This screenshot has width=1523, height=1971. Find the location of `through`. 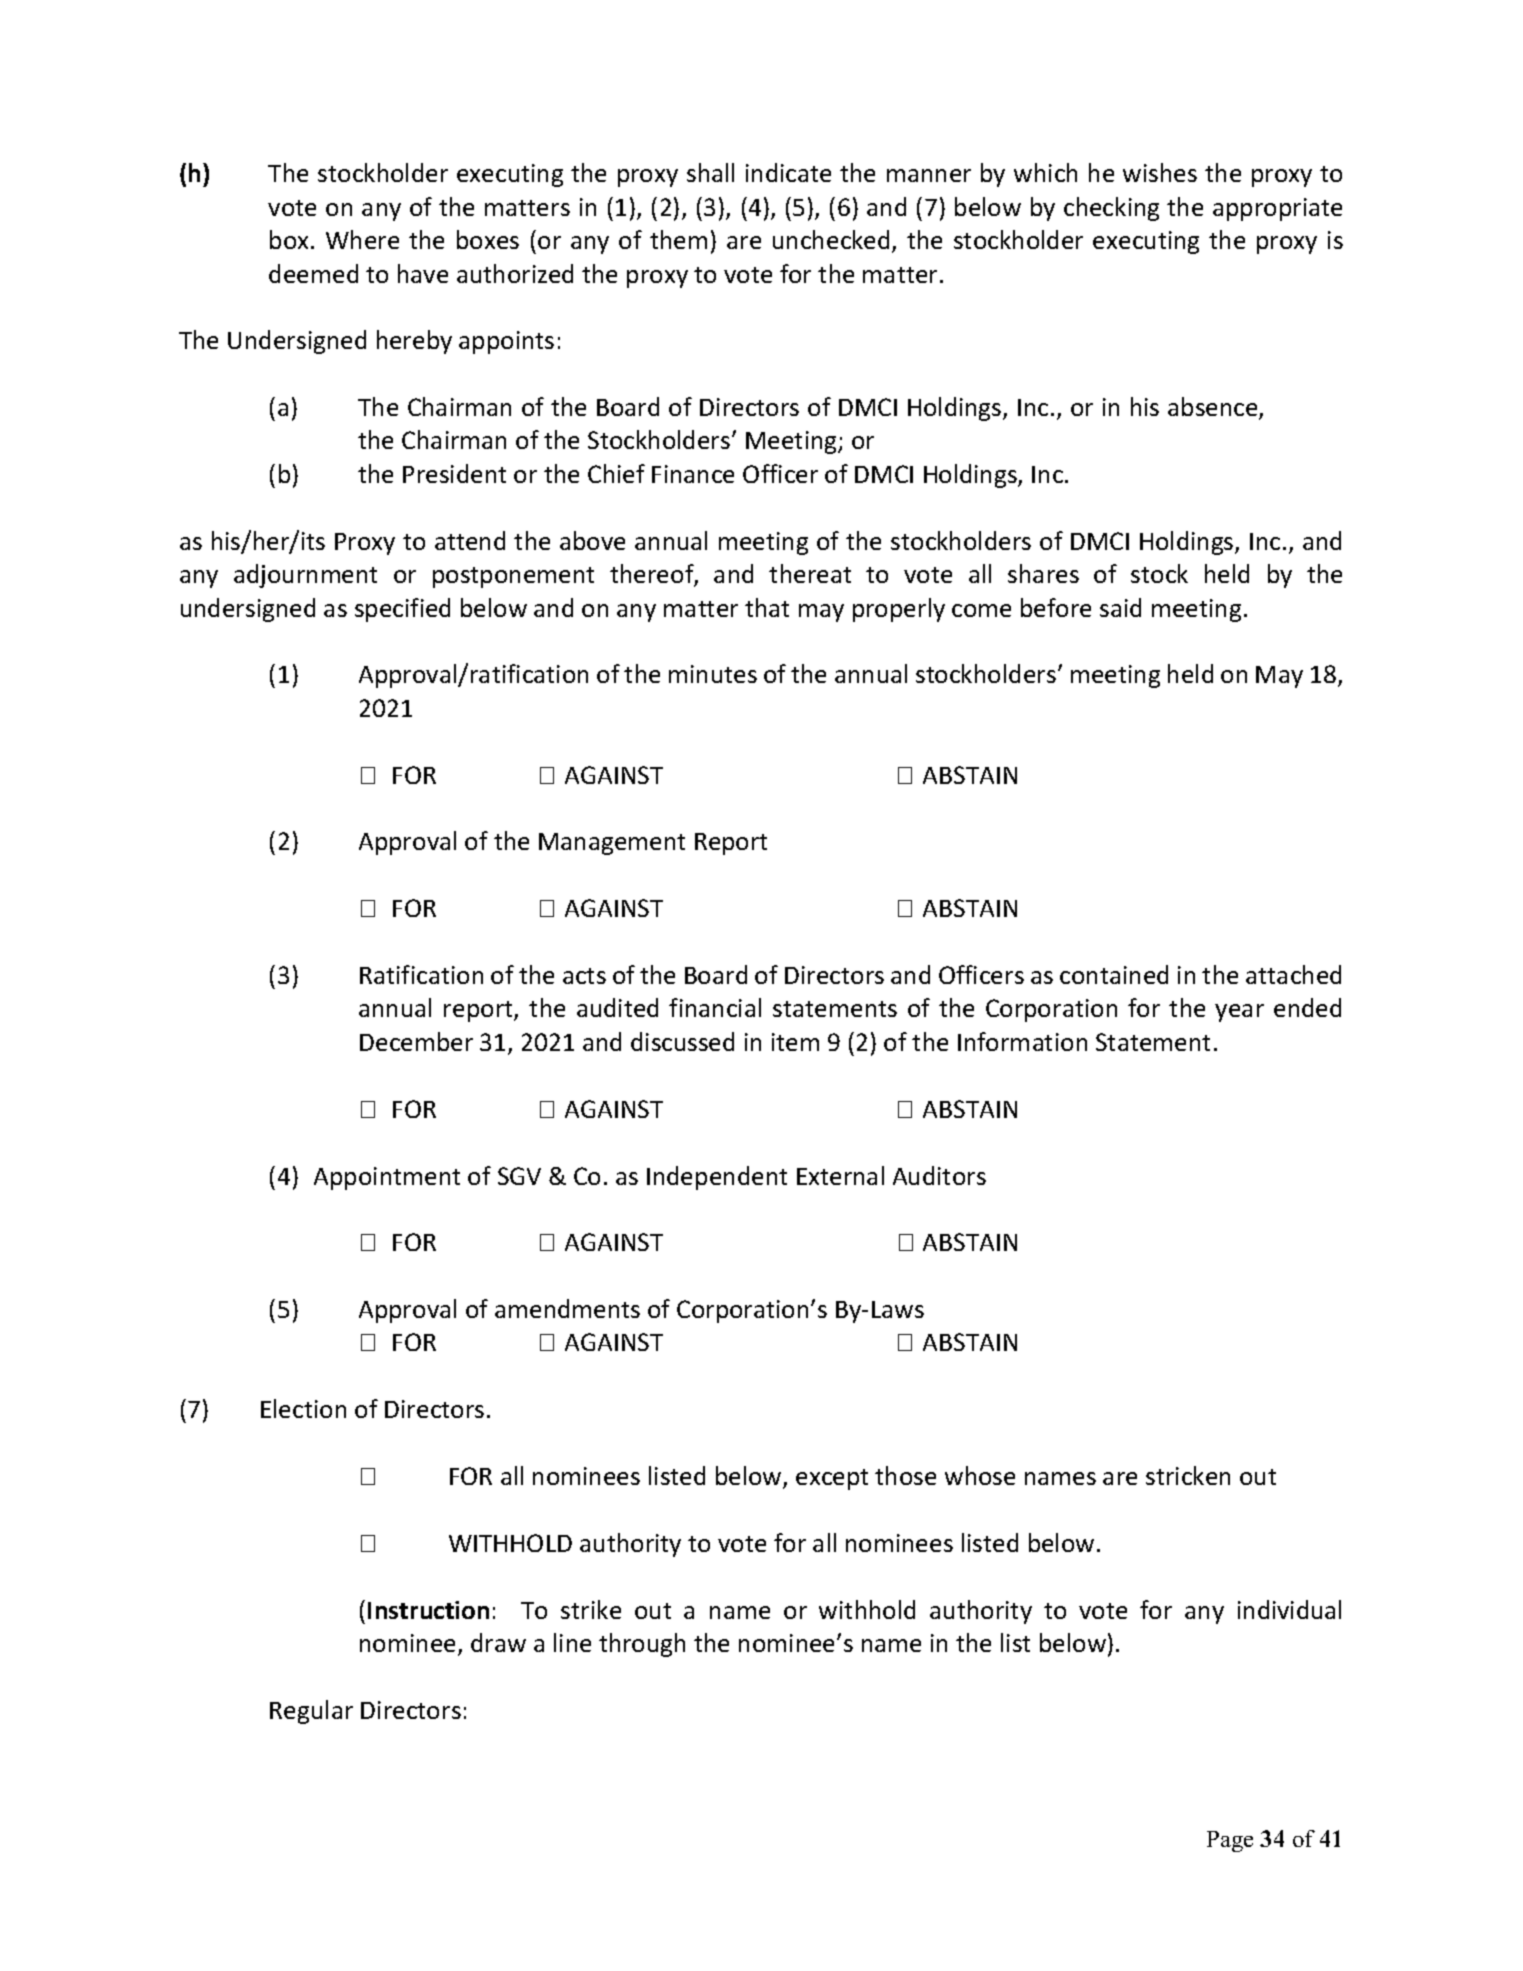

through is located at coordinates (642, 1645).
